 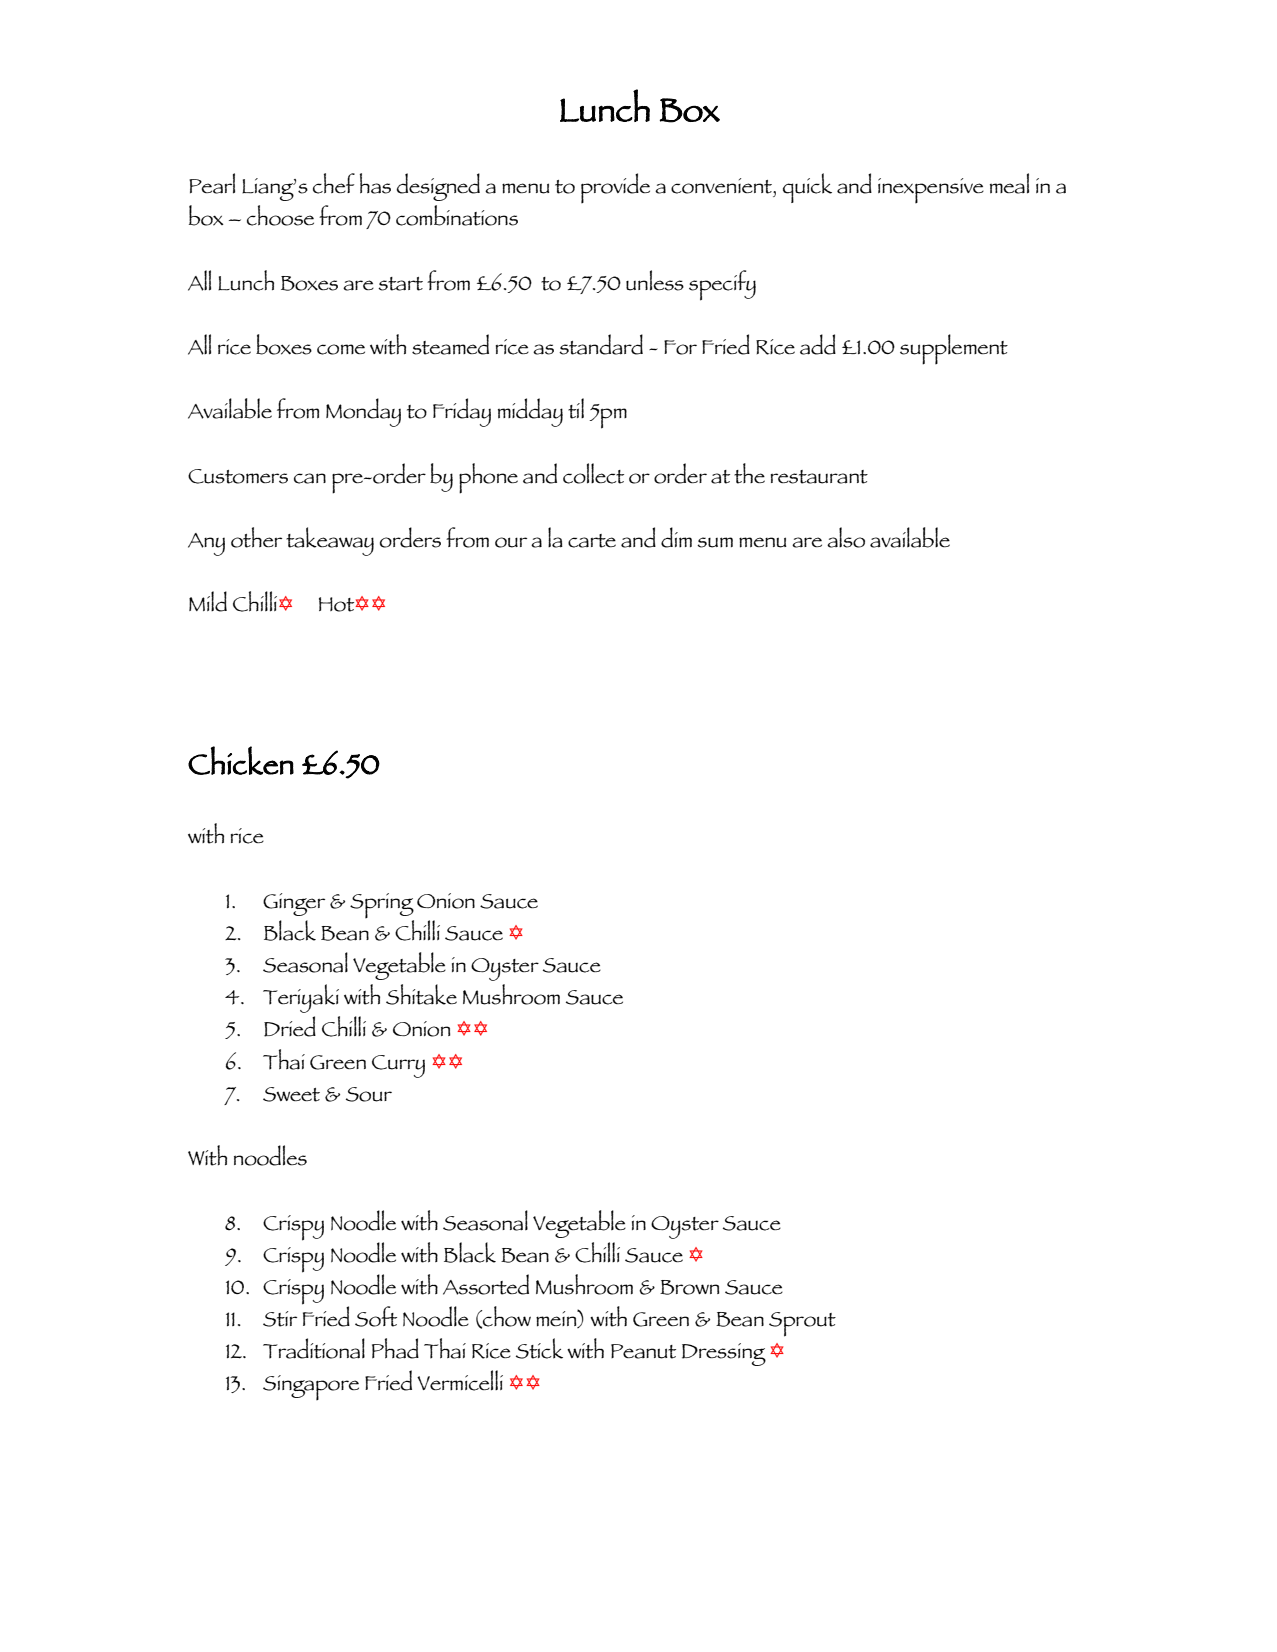 I want to click on Curry, so click(x=398, y=1066).
